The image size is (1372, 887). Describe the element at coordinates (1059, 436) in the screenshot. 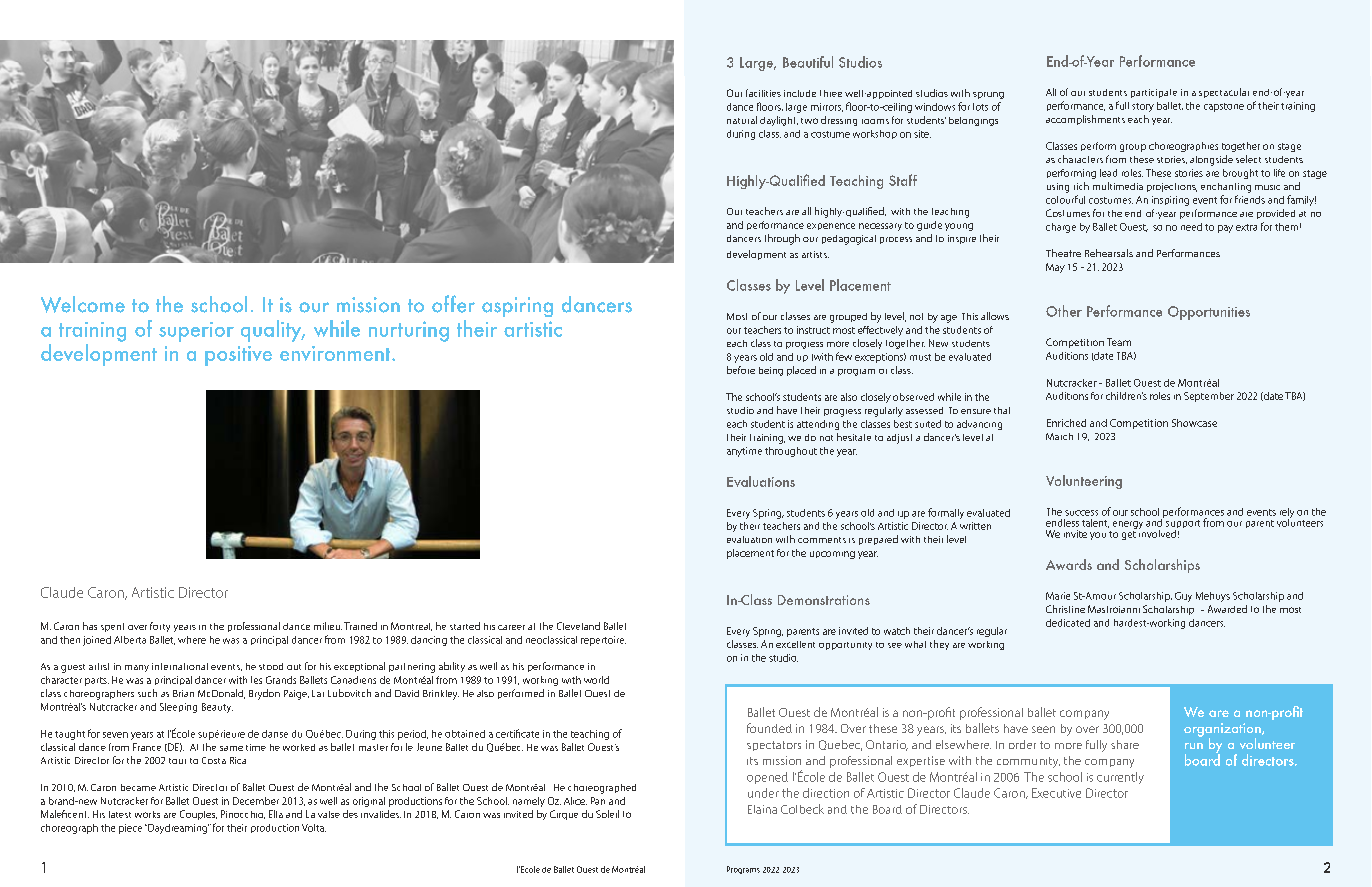

I see `March` at that location.
